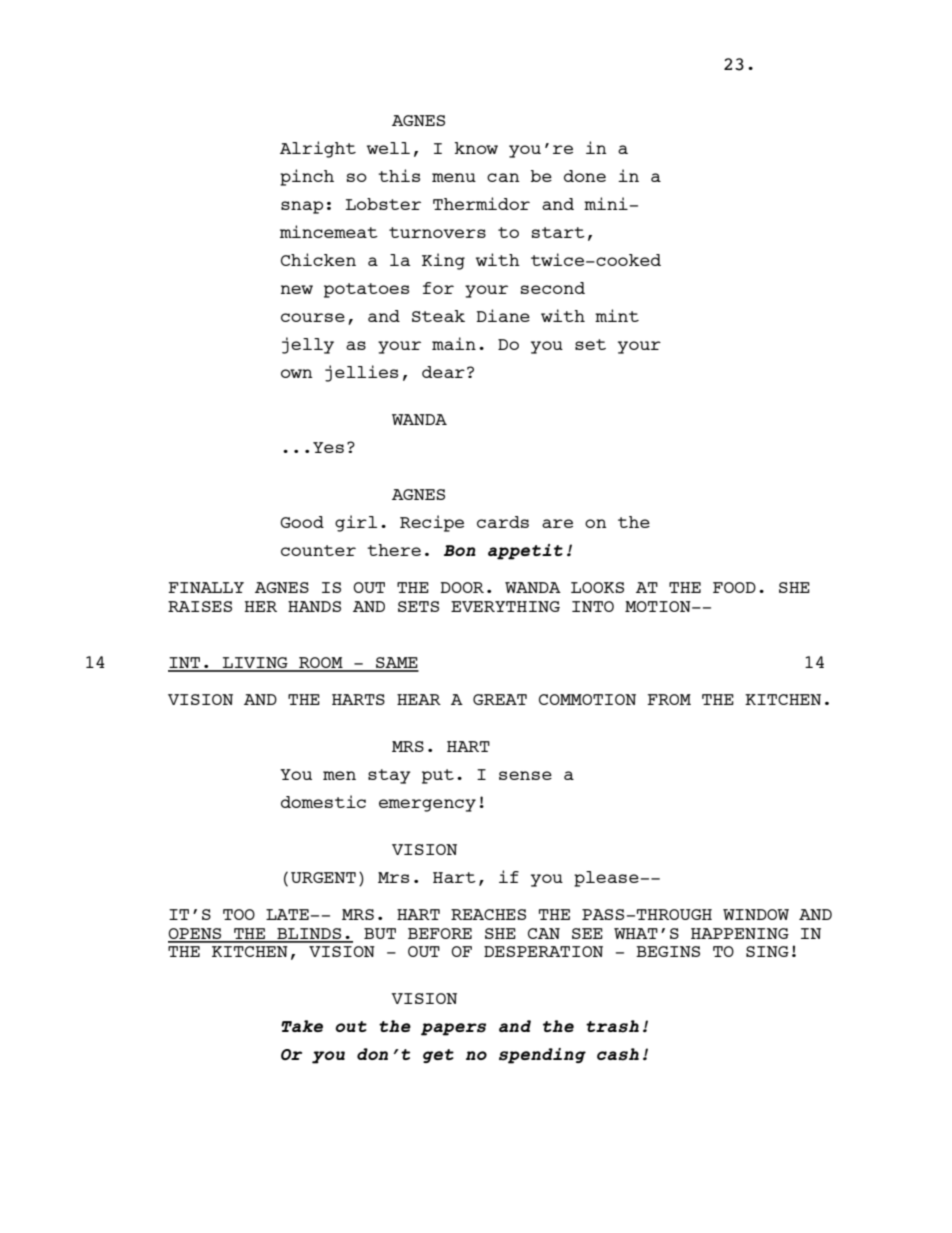  Describe the element at coordinates (525, 775) in the image. I see `sense` at that location.
